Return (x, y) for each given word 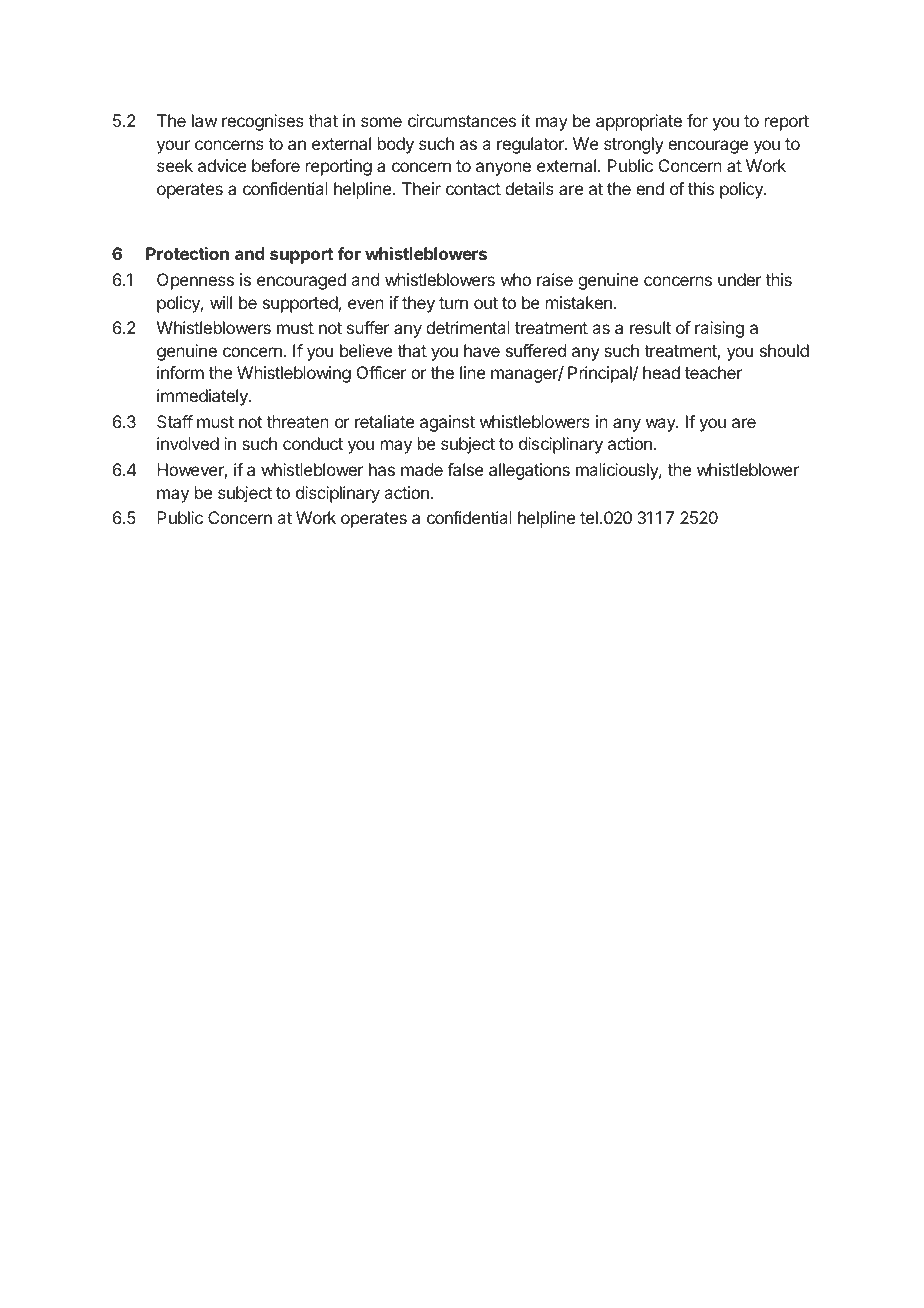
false (465, 469)
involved (188, 443)
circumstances (462, 120)
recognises (263, 122)
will (221, 302)
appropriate (639, 122)
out (486, 303)
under (740, 279)
